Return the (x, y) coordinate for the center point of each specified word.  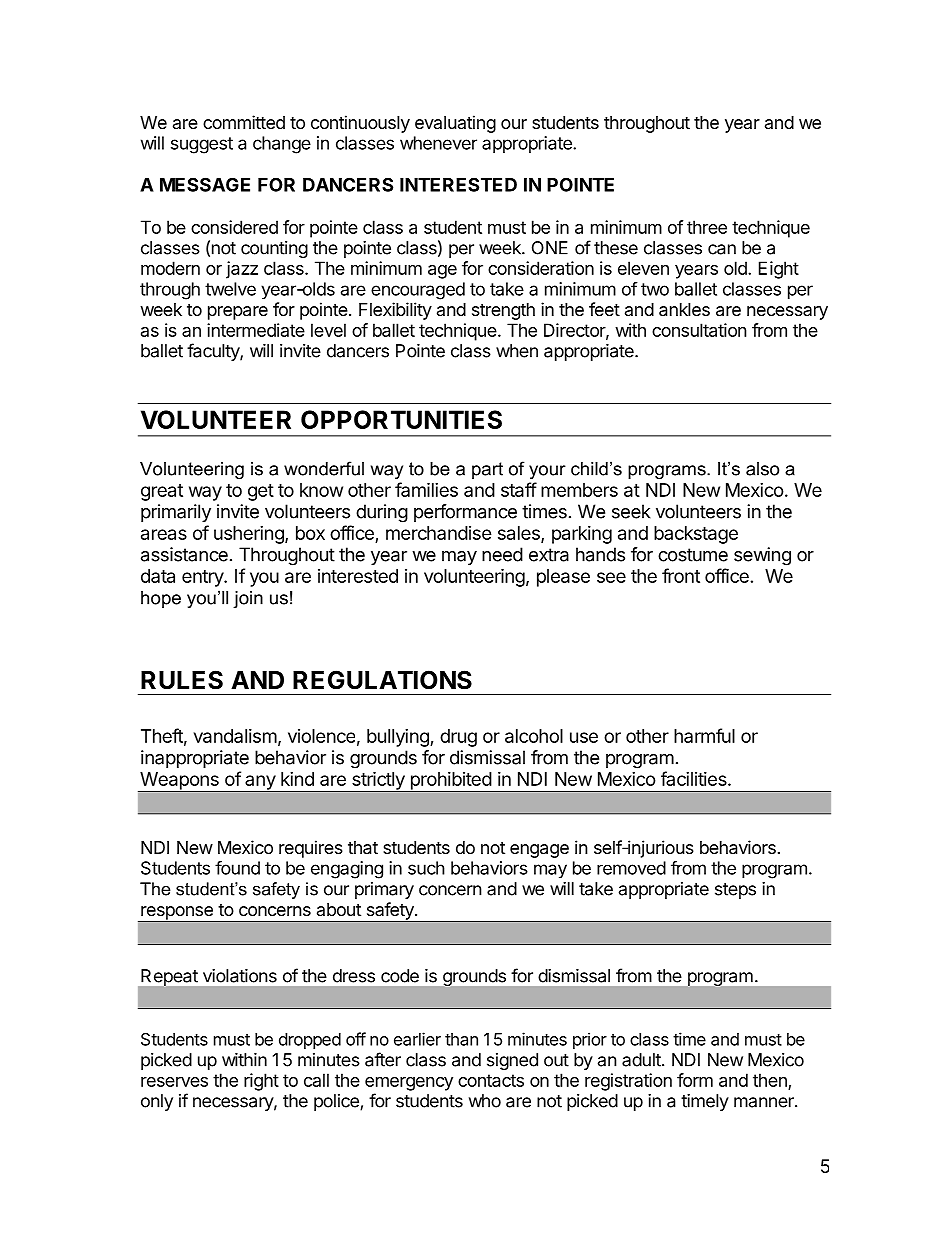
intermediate (256, 330)
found (237, 868)
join (248, 599)
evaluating (455, 124)
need (502, 554)
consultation (699, 330)
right (261, 1082)
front (681, 575)
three (707, 227)
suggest (202, 145)
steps (735, 891)
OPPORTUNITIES (401, 419)
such (426, 868)
